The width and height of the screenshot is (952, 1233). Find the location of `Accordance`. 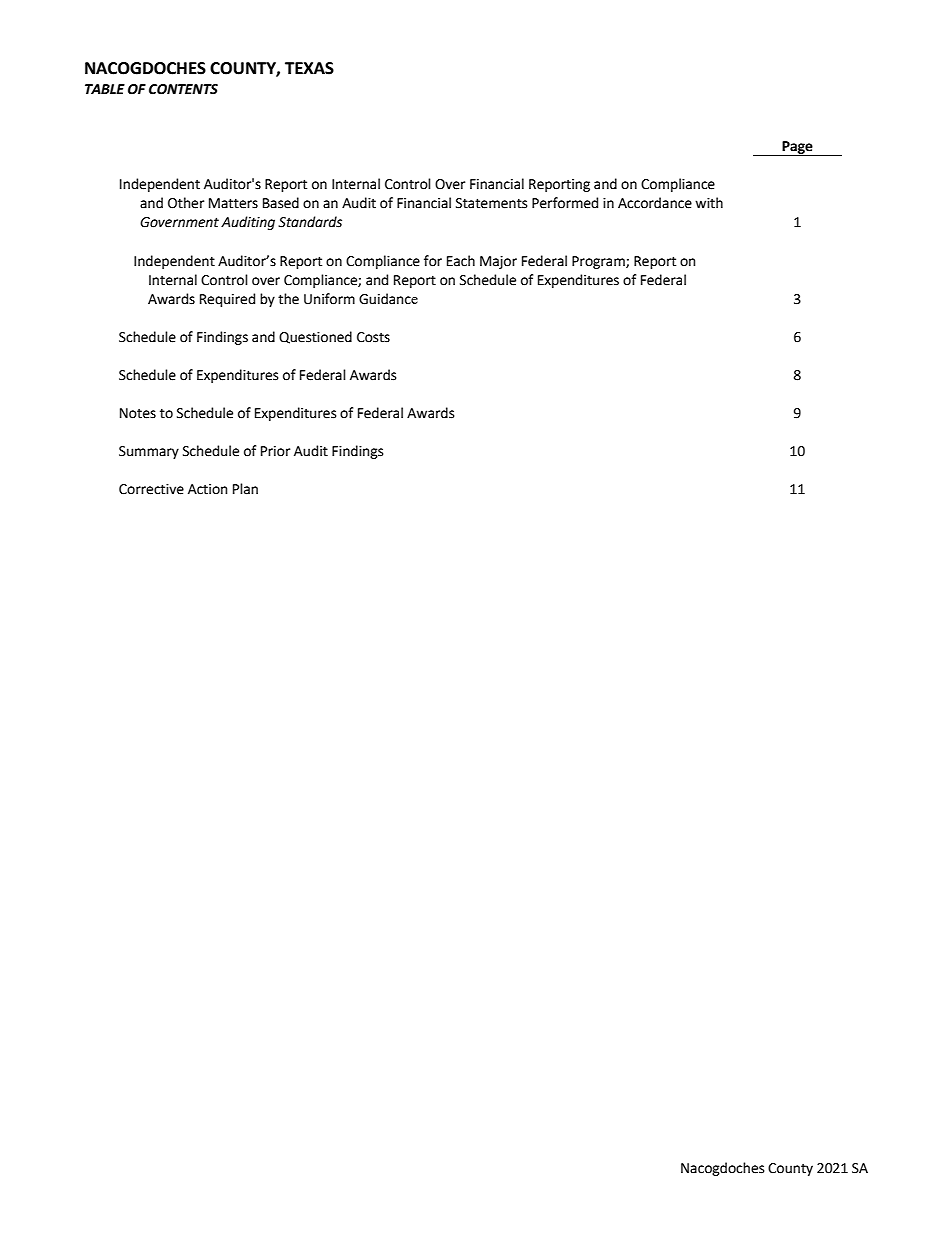

Accordance is located at coordinates (655, 203).
